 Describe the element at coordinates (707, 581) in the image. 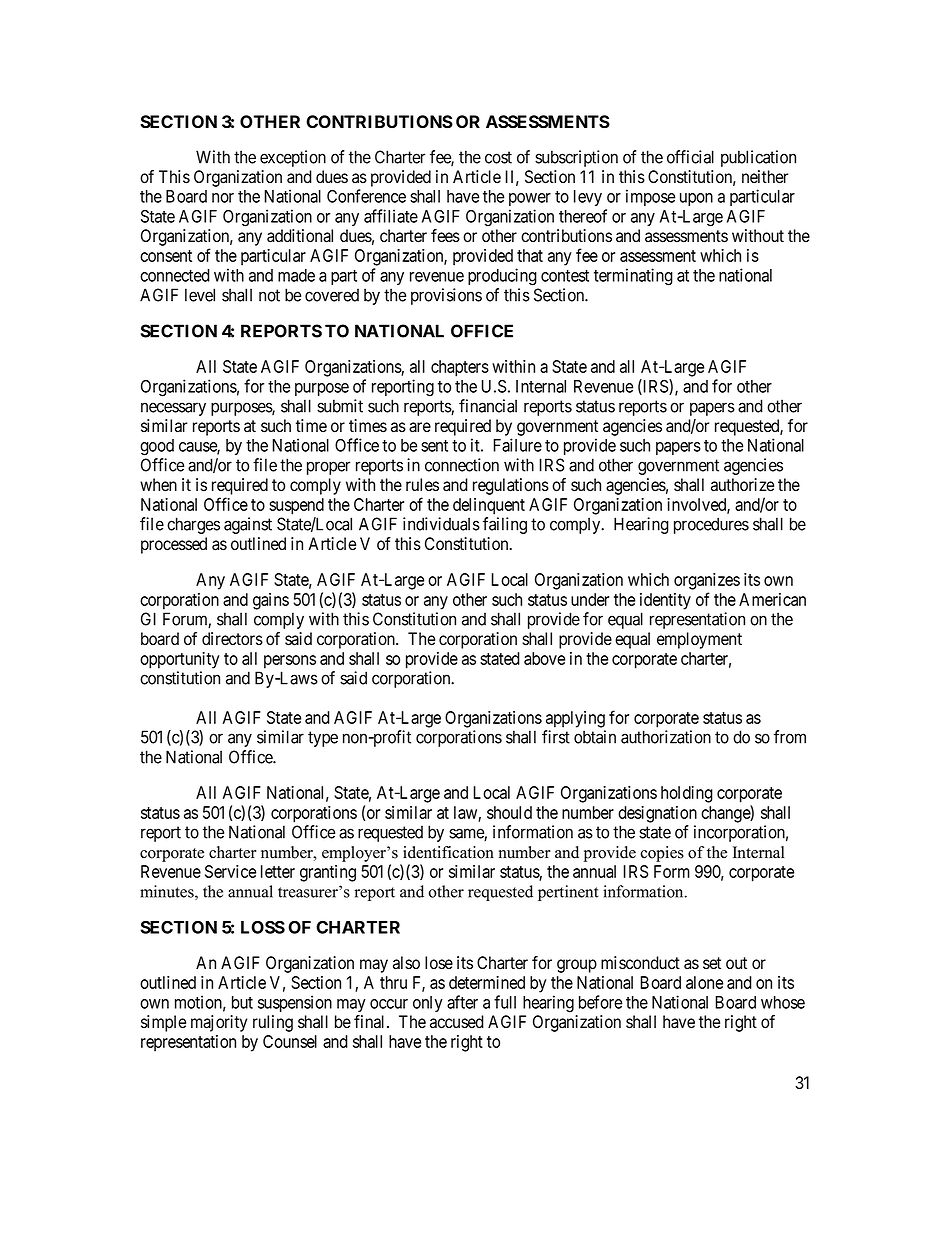

I see `organizes` at that location.
